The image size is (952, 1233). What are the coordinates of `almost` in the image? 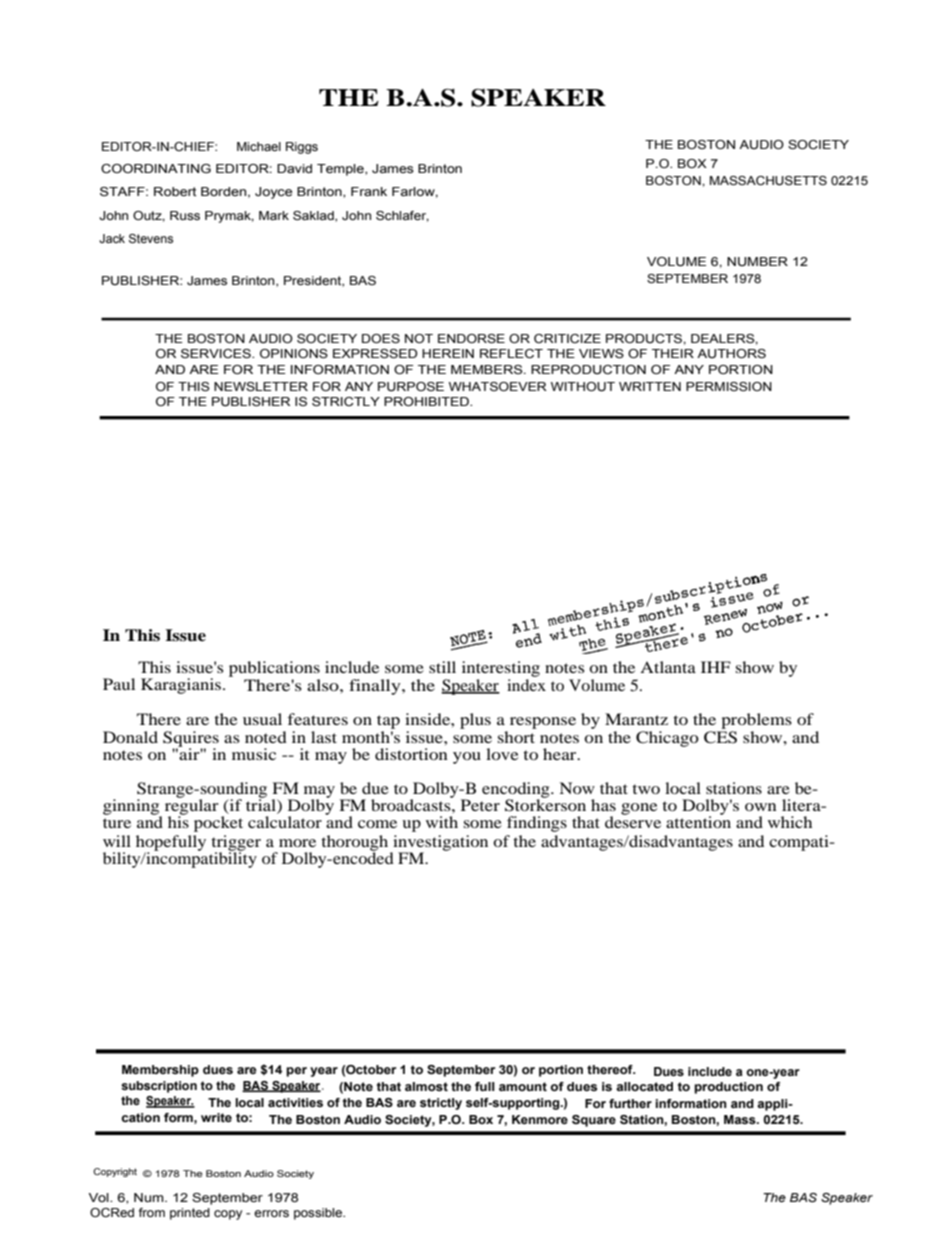 It's located at (426, 1086).
